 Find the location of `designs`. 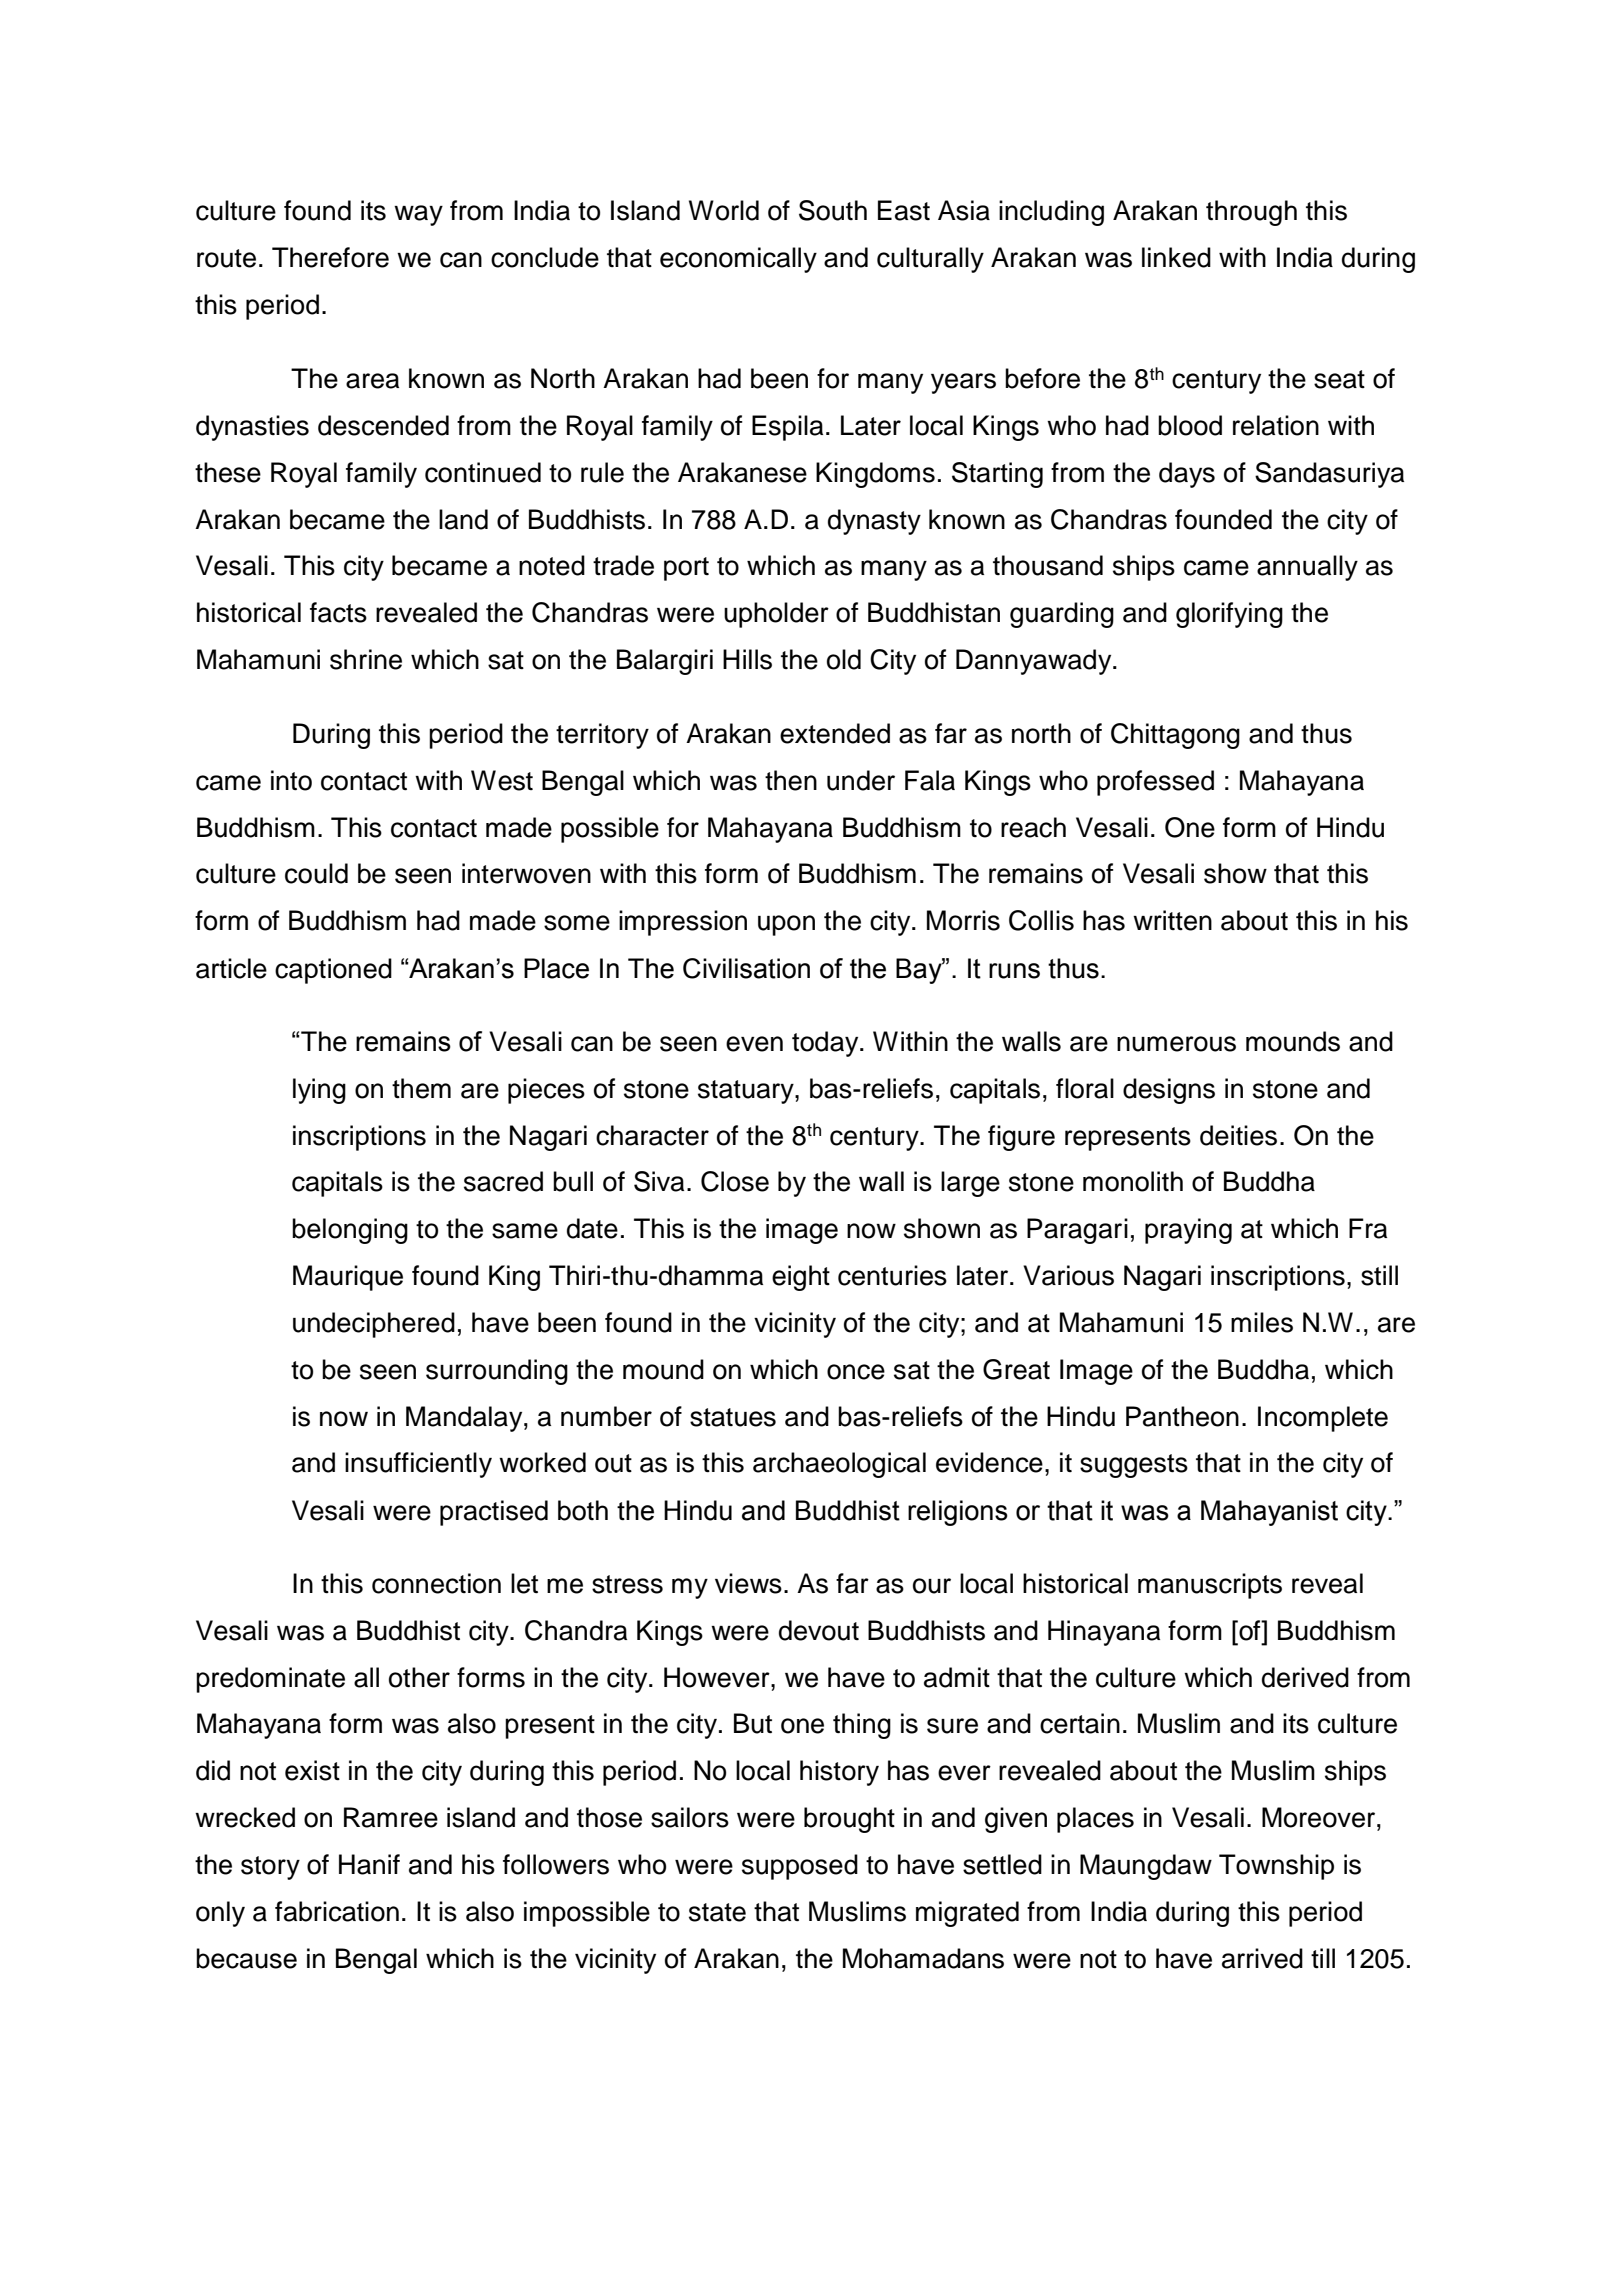

designs is located at coordinates (1169, 1091).
